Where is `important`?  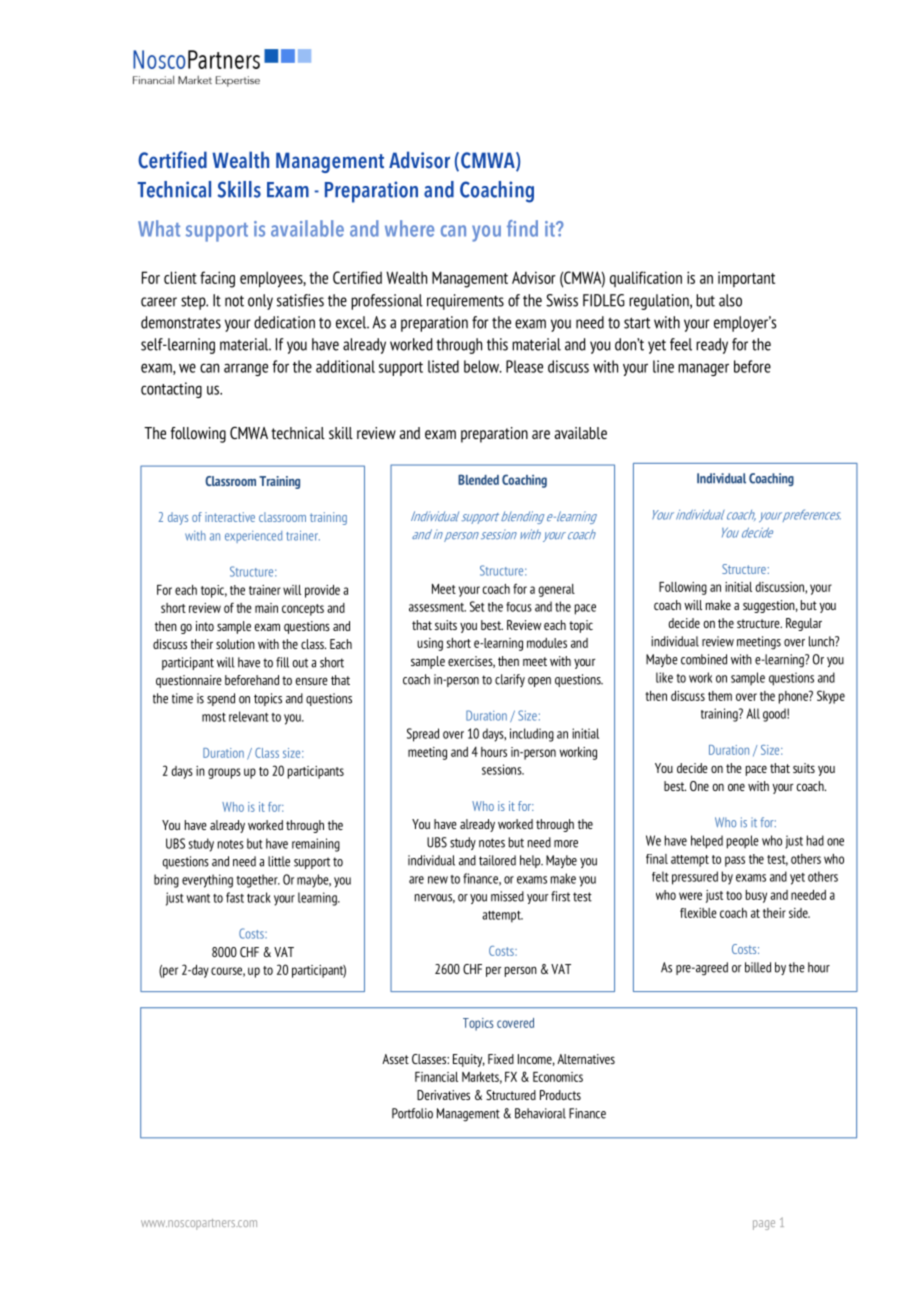 important is located at coordinates (746, 279).
